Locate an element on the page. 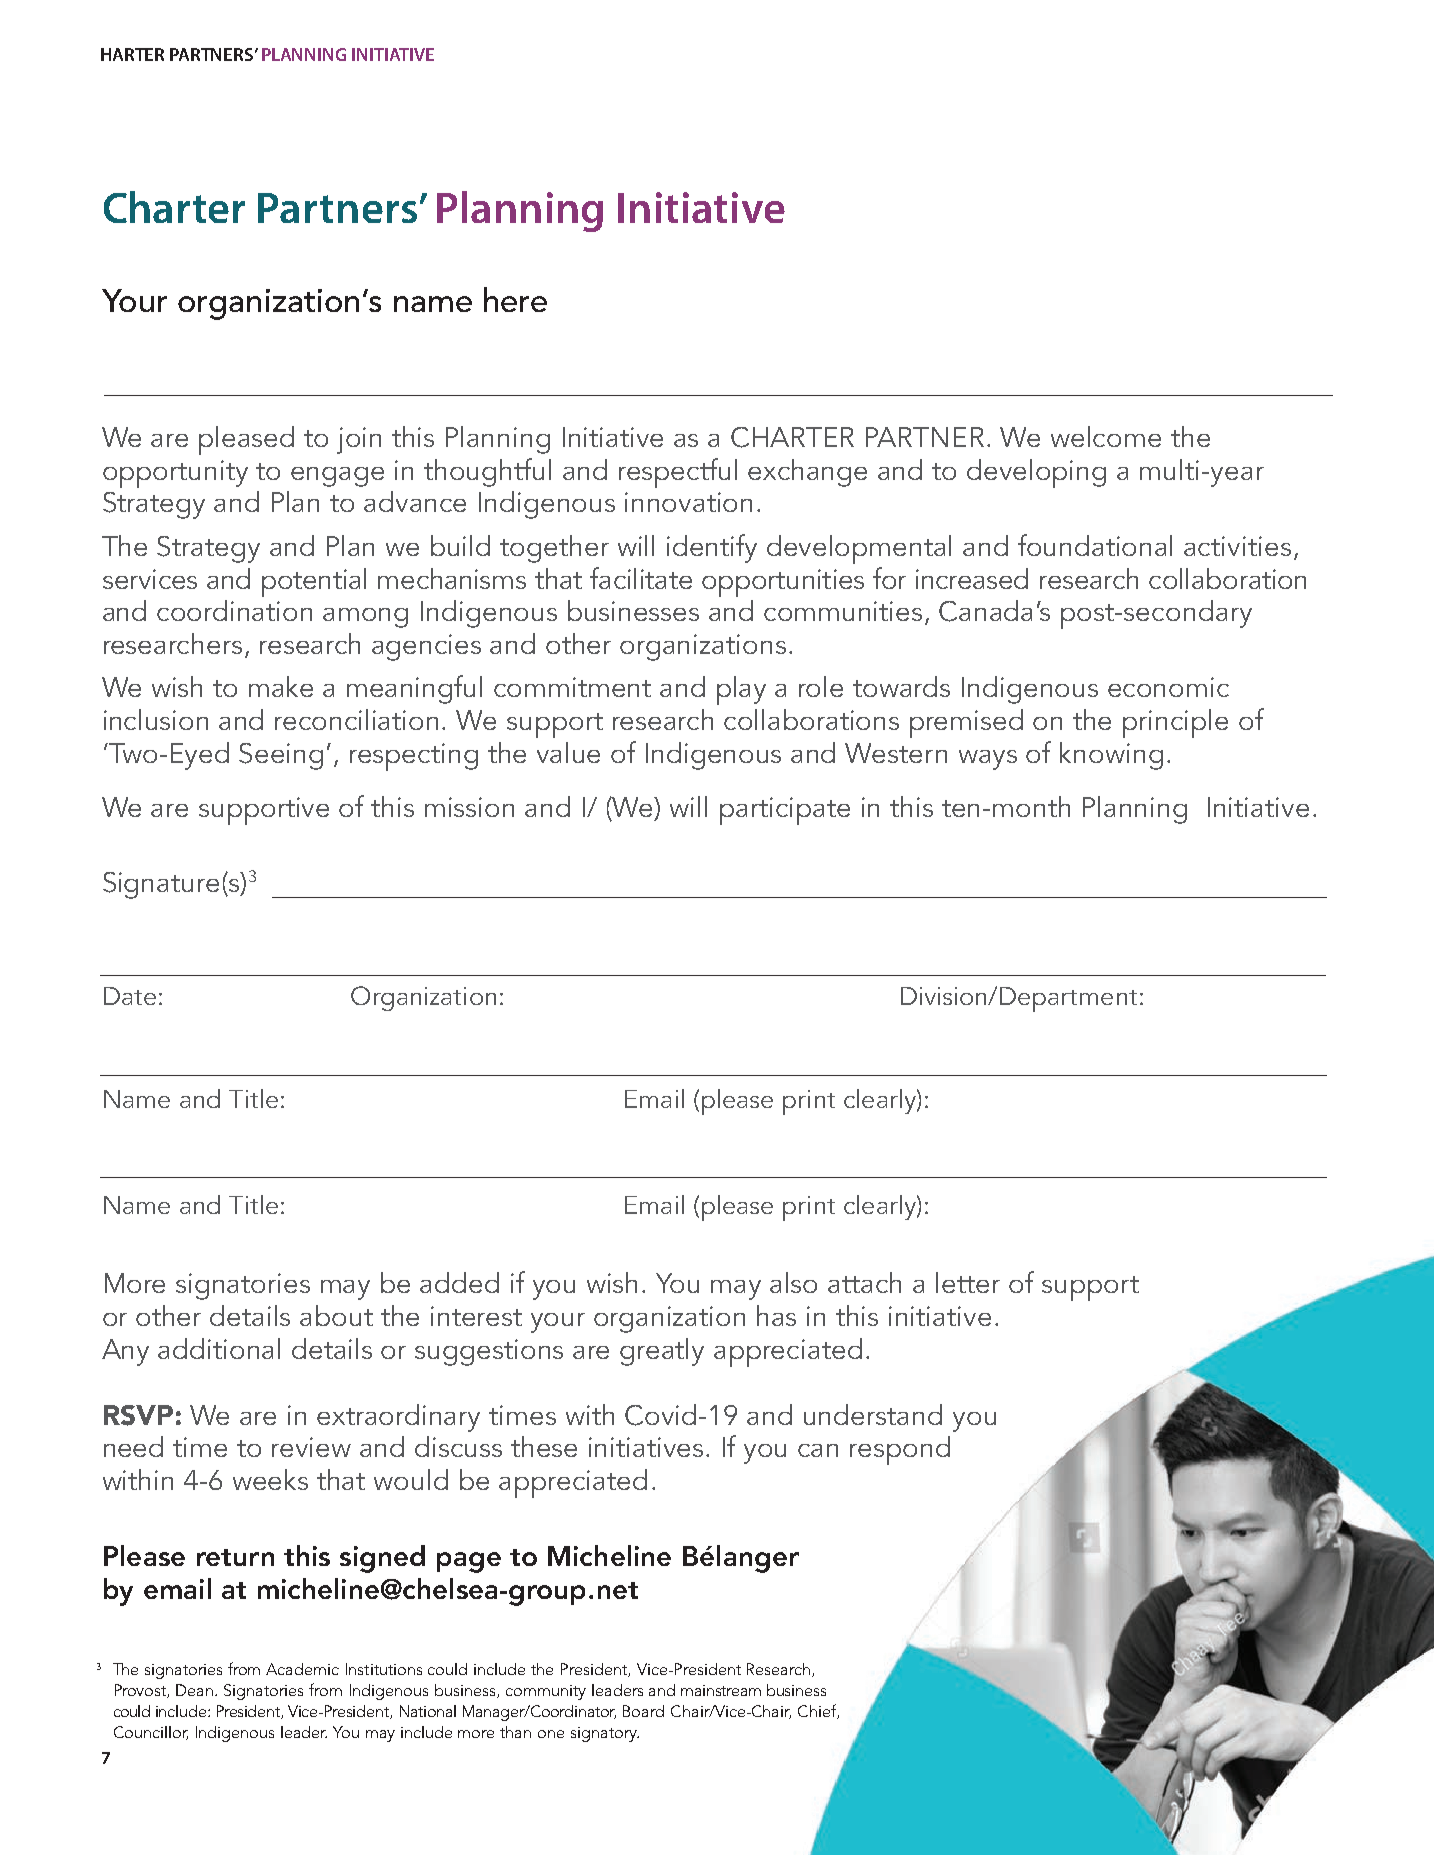 Image resolution: width=1434 pixels, height=1855 pixels. Seeing is located at coordinates (281, 756).
